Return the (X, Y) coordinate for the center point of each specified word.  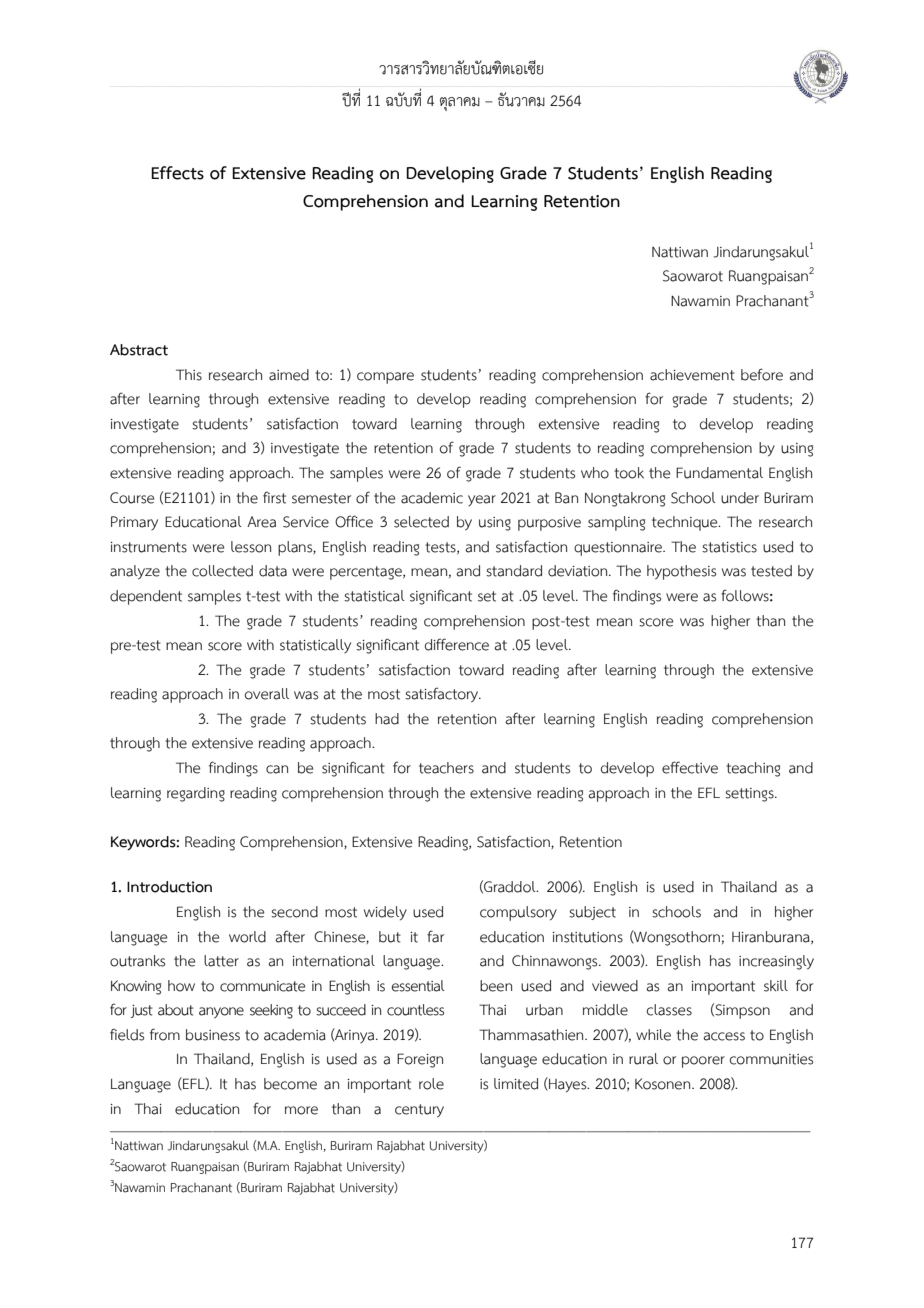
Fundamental (719, 473)
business (213, 1035)
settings (750, 795)
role (431, 1084)
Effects (177, 173)
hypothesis (681, 572)
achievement (692, 375)
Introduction (169, 887)
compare (385, 378)
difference (457, 644)
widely (385, 913)
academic (432, 498)
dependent (146, 597)
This (189, 375)
